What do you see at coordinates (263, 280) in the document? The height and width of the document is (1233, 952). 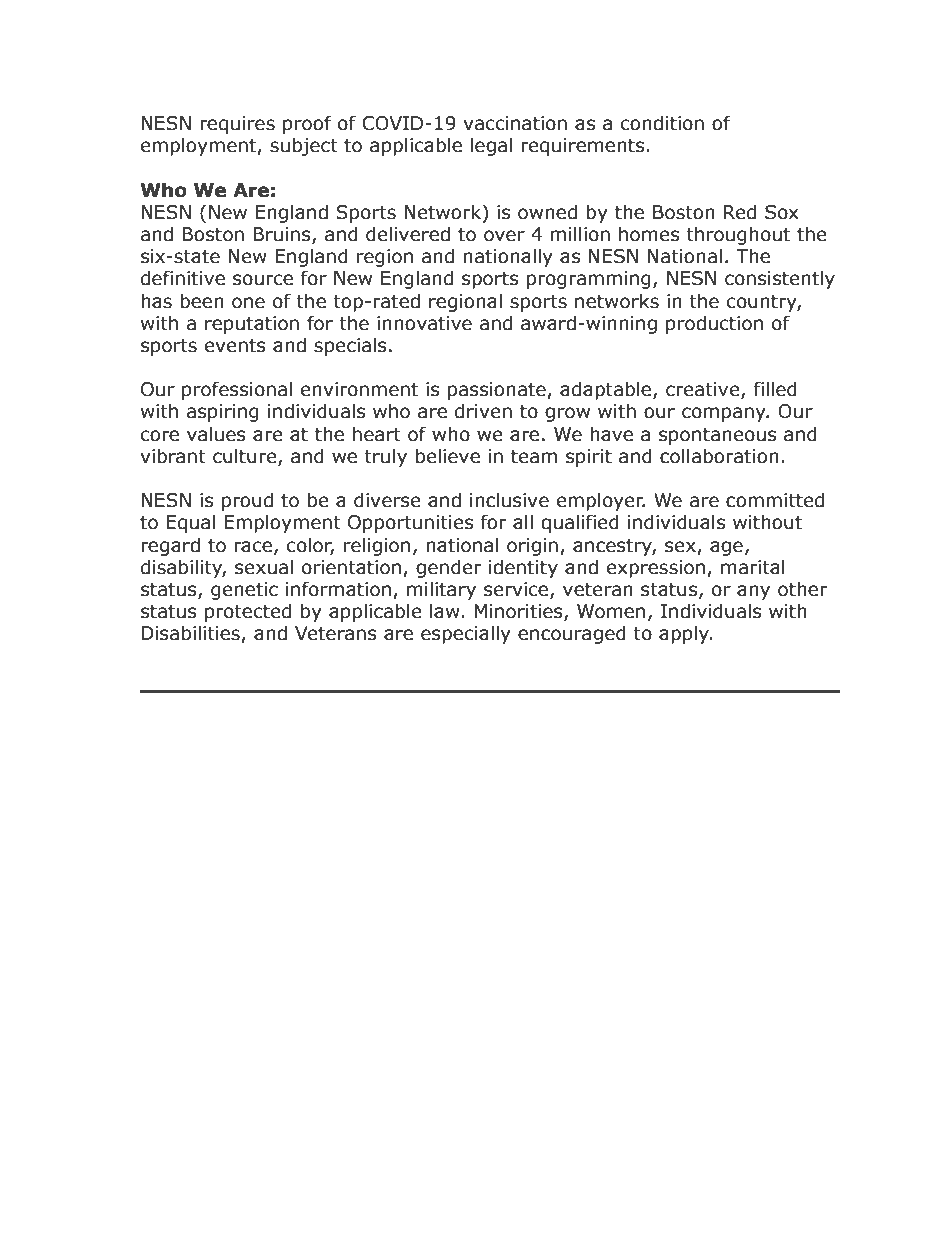 I see `source` at bounding box center [263, 280].
